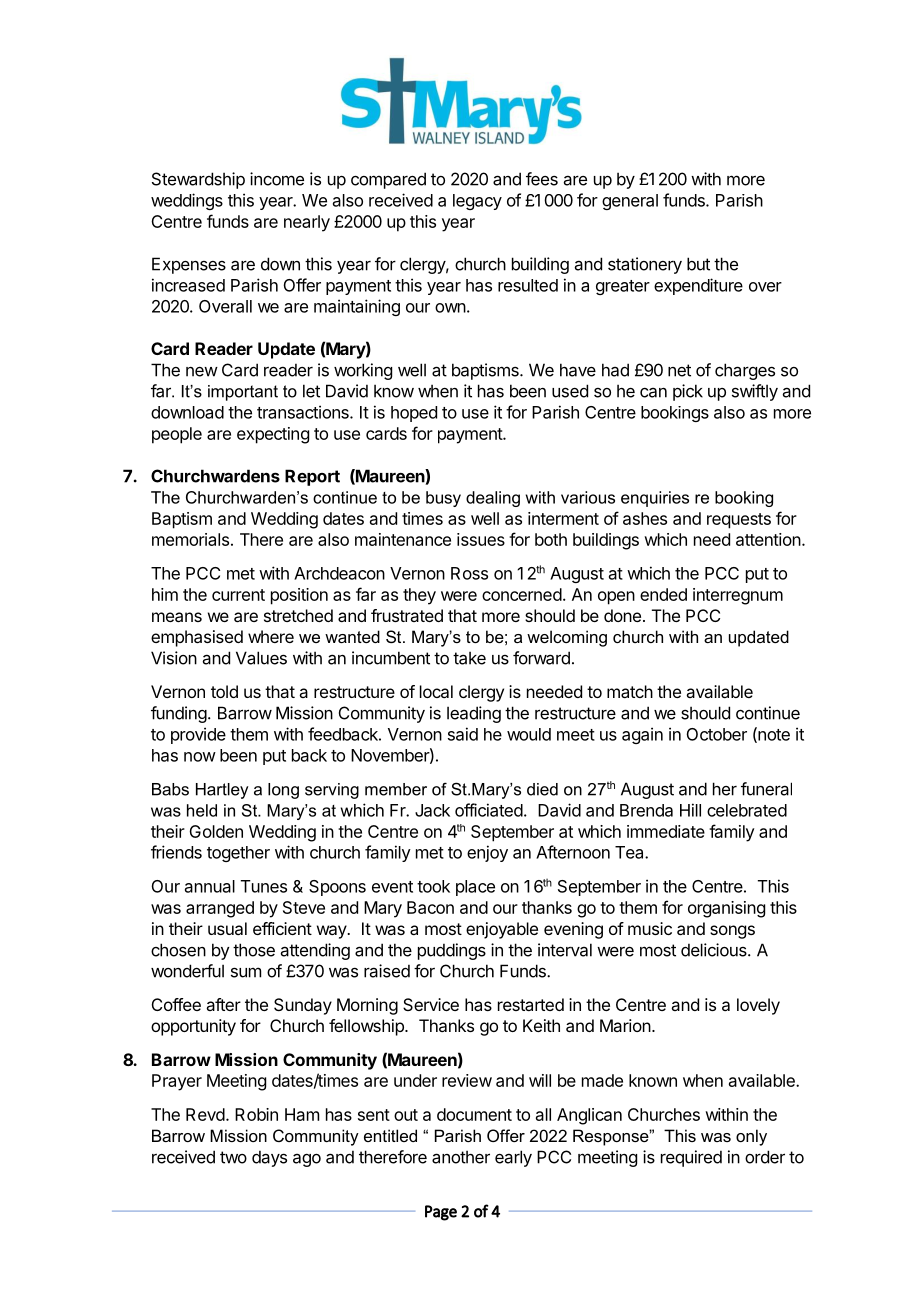  I want to click on but, so click(698, 264).
